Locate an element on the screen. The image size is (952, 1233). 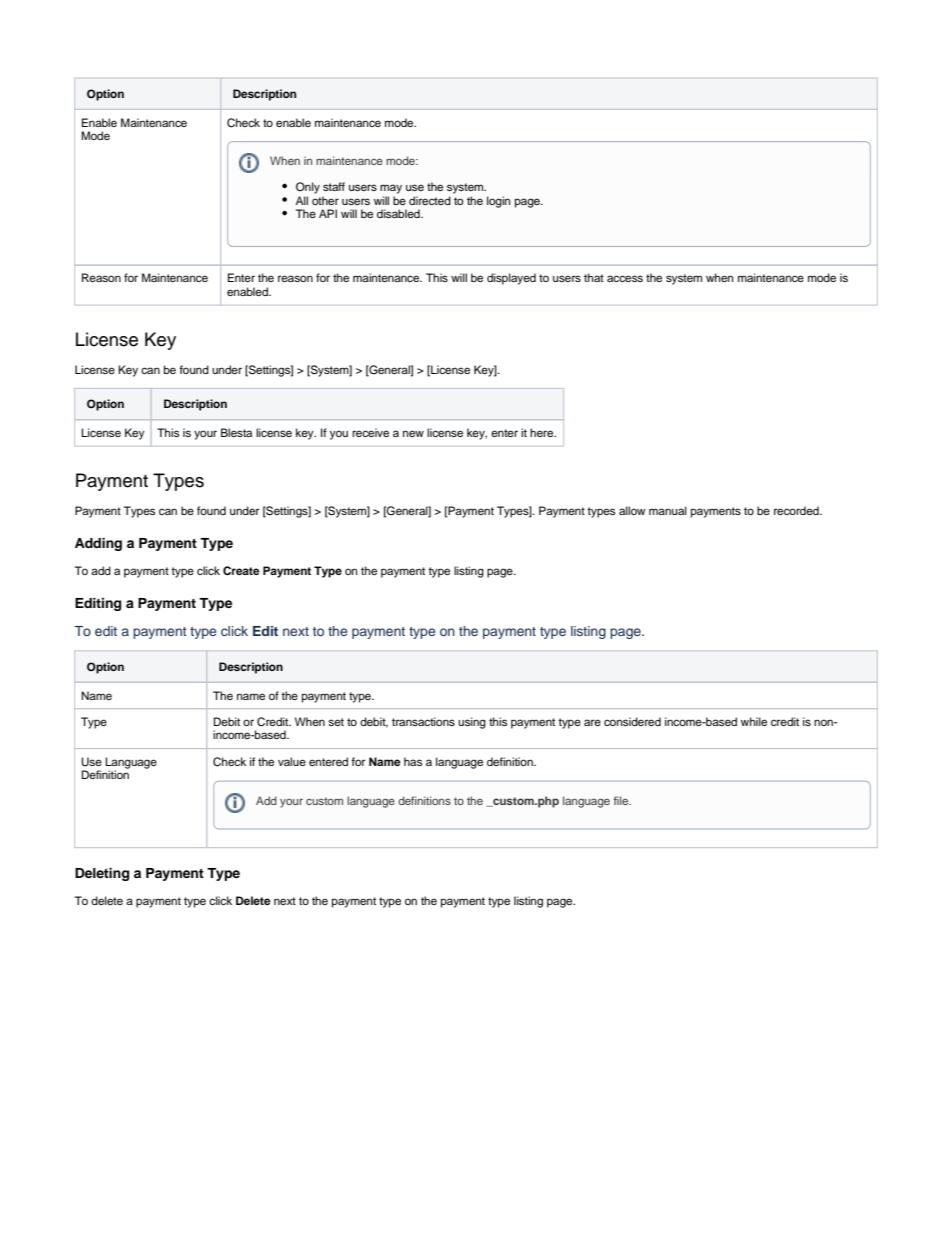
allow is located at coordinates (632, 510).
